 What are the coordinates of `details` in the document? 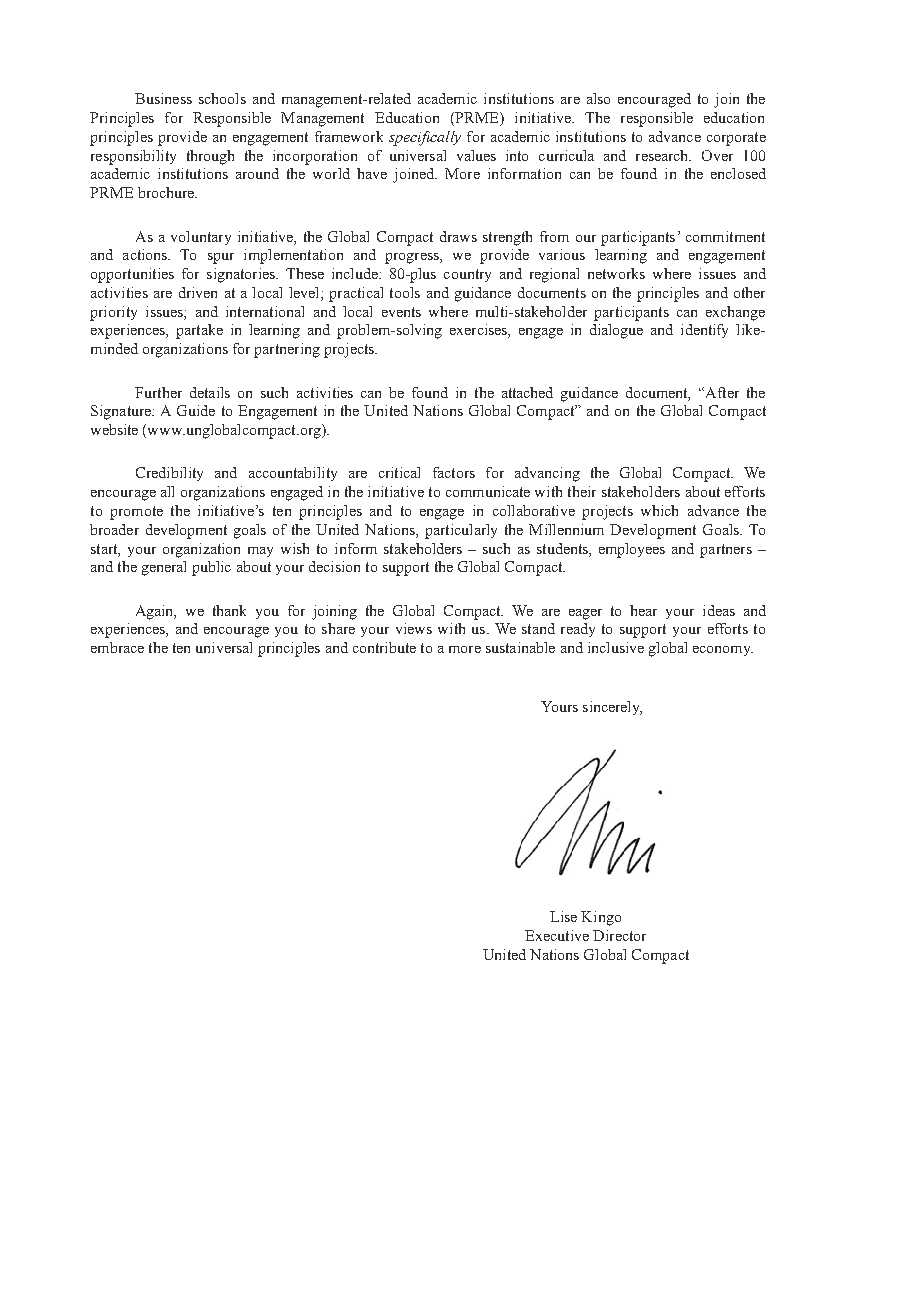 It's located at (210, 392).
